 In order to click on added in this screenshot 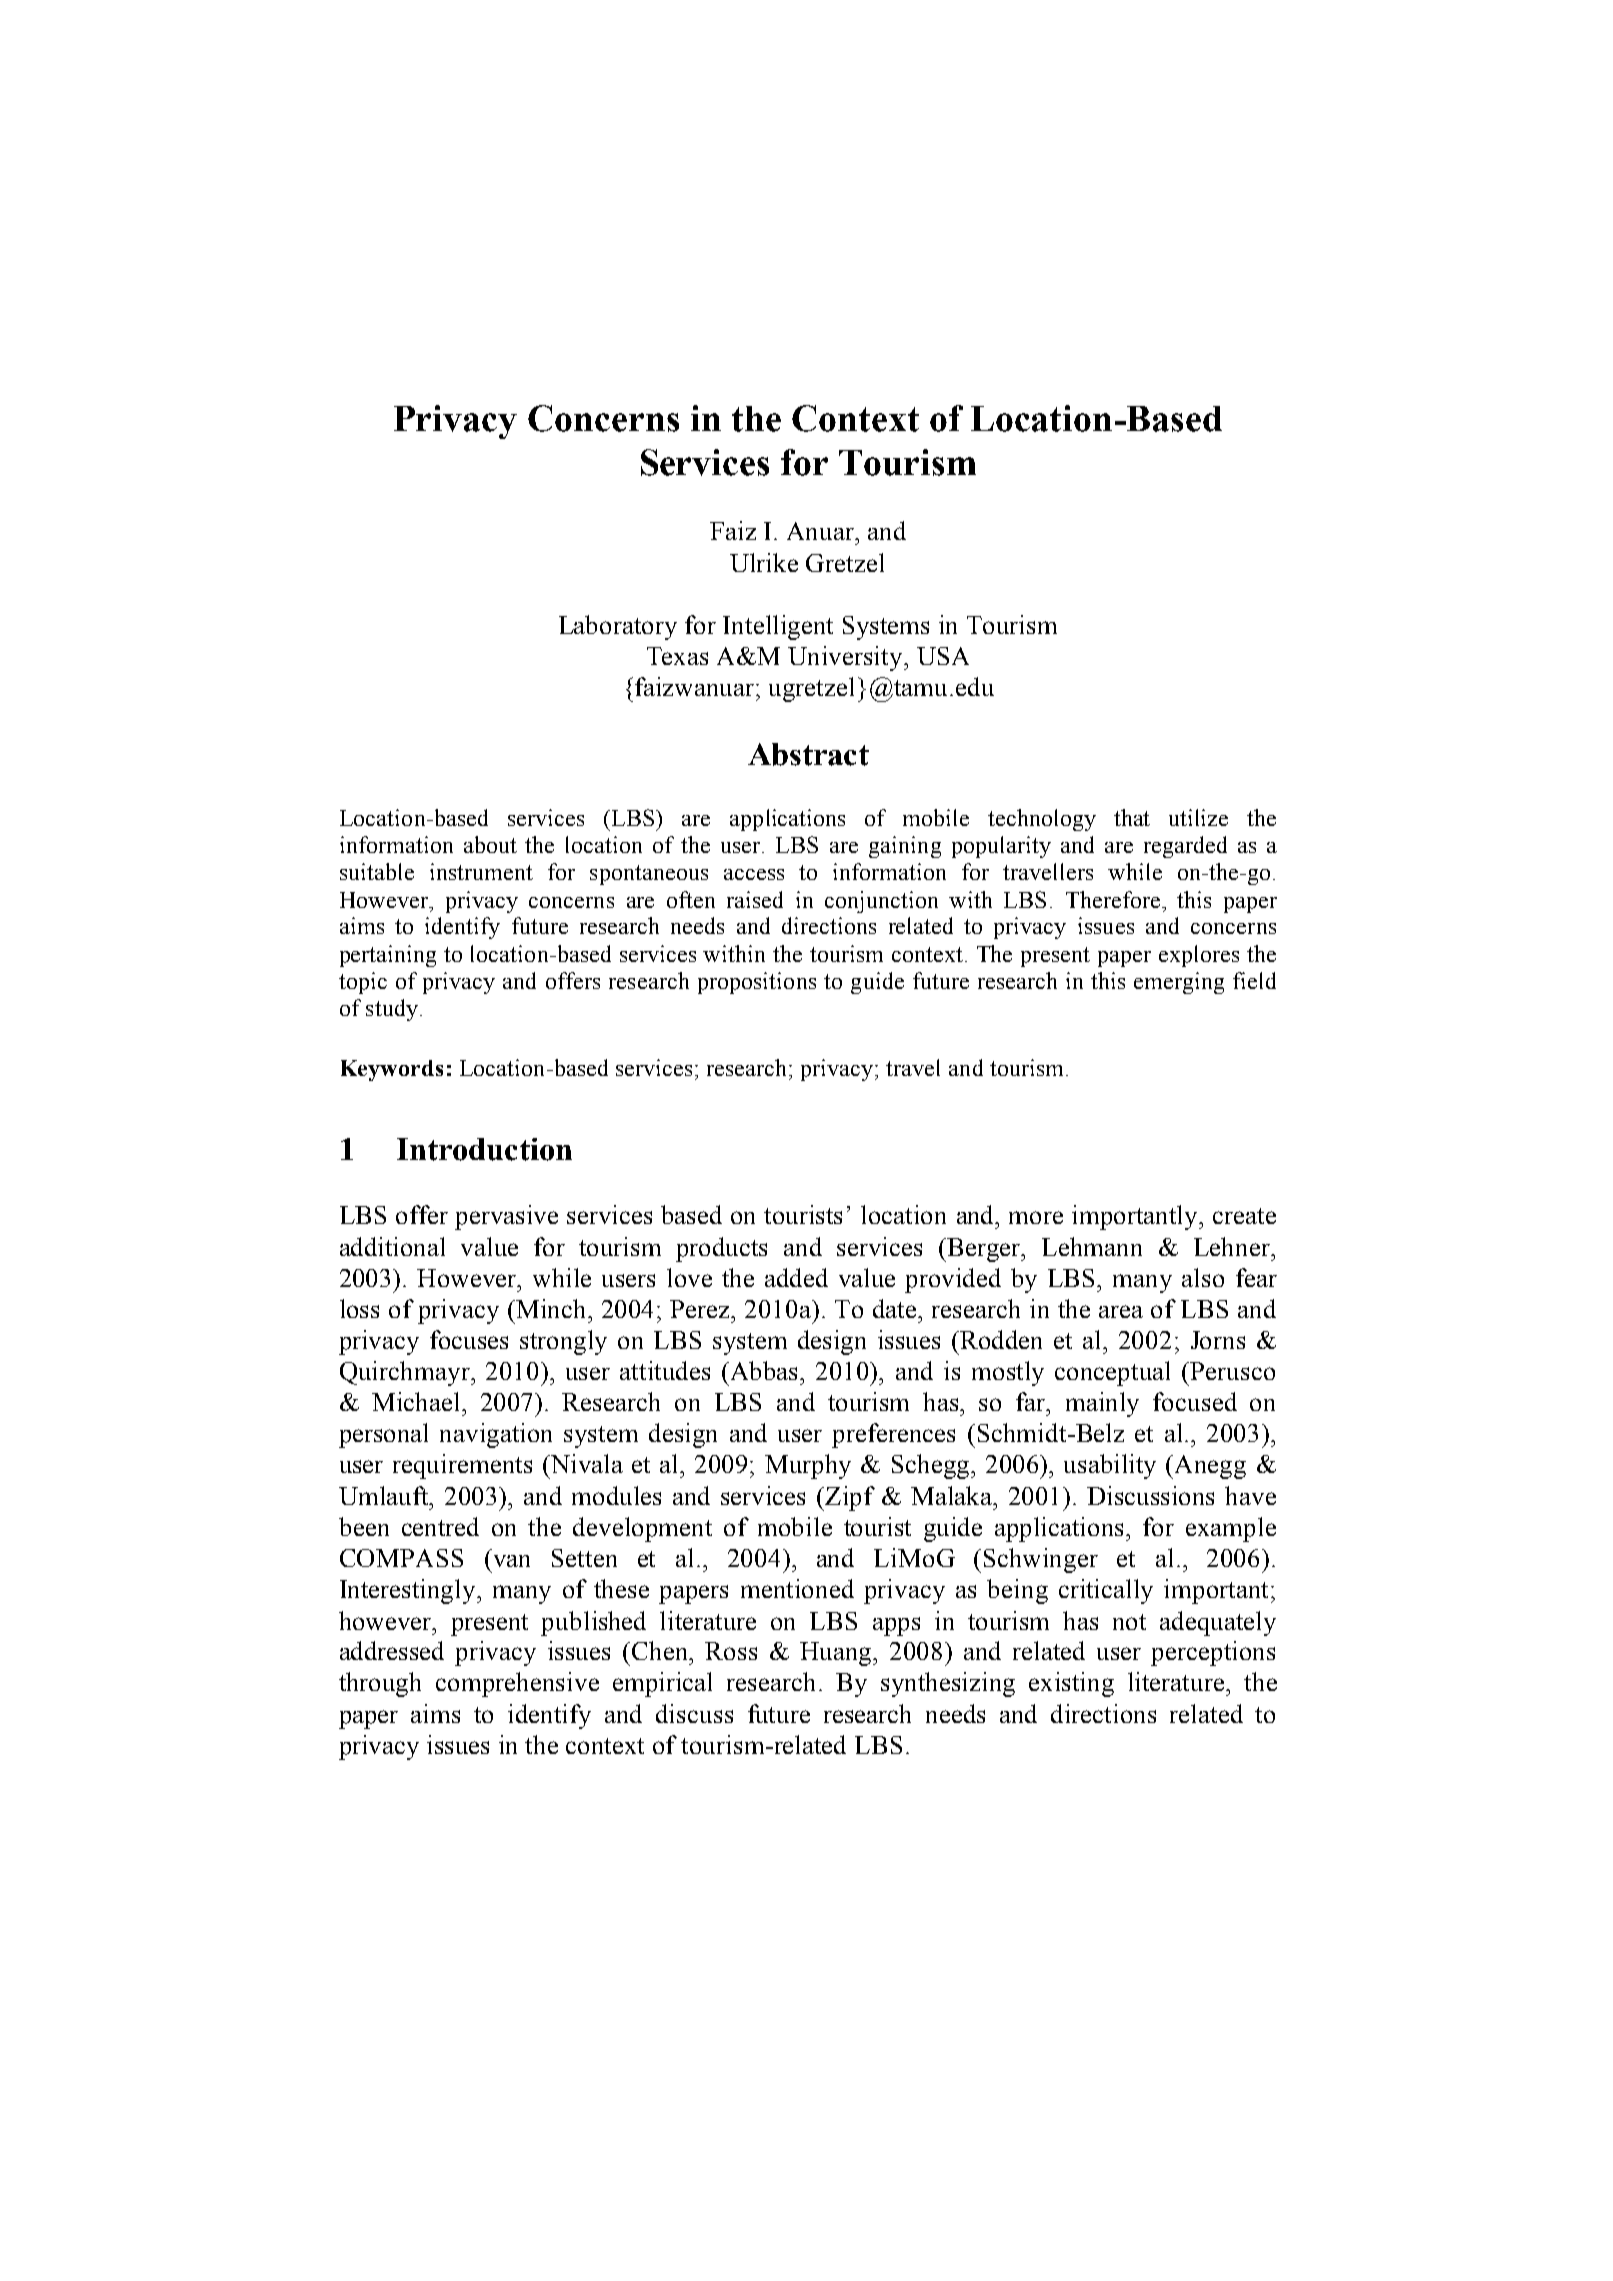, I will do `click(796, 1277)`.
